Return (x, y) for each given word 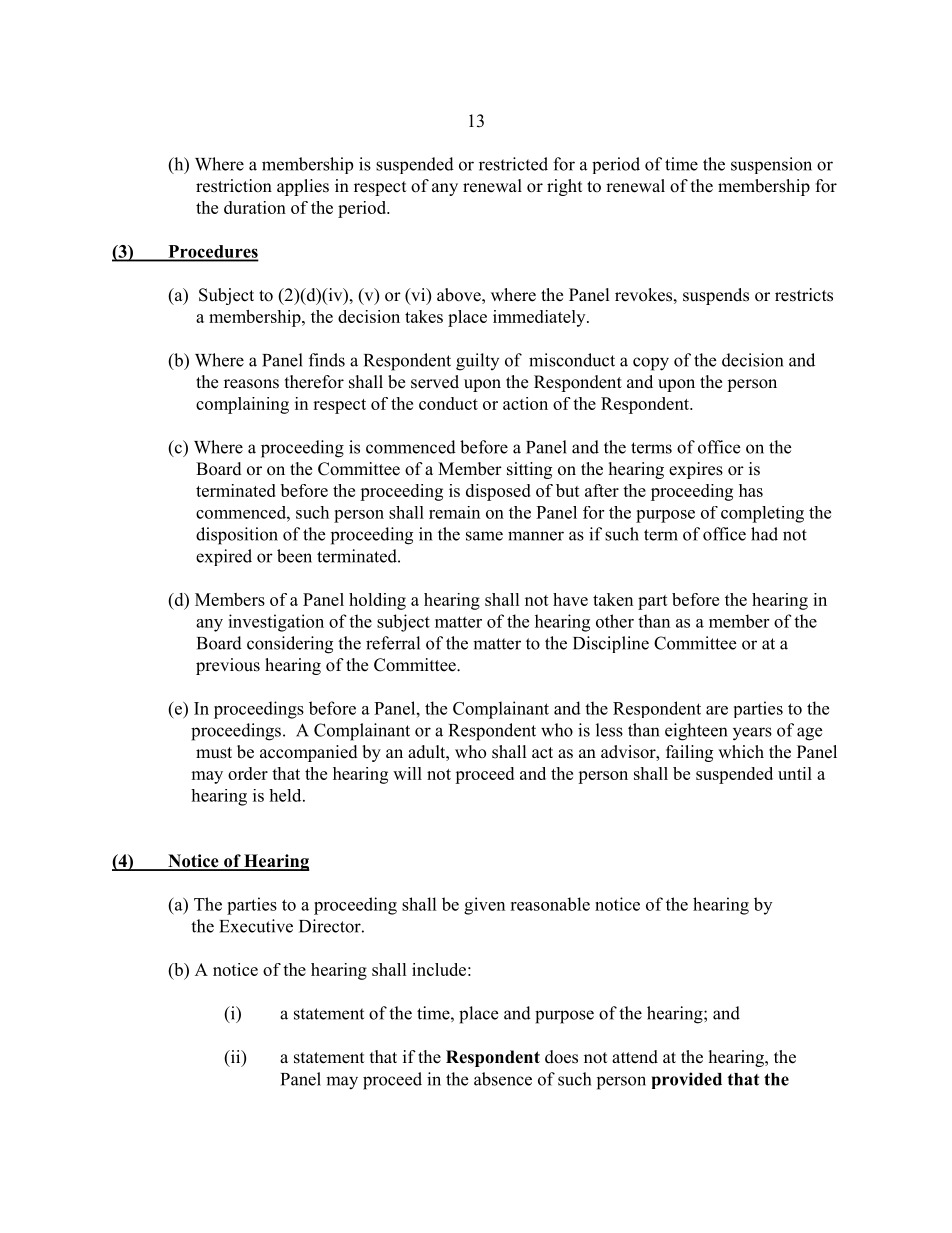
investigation (276, 623)
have (570, 599)
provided (687, 1080)
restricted (513, 164)
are (717, 710)
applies (303, 187)
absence (503, 1079)
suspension (771, 165)
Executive (256, 926)
